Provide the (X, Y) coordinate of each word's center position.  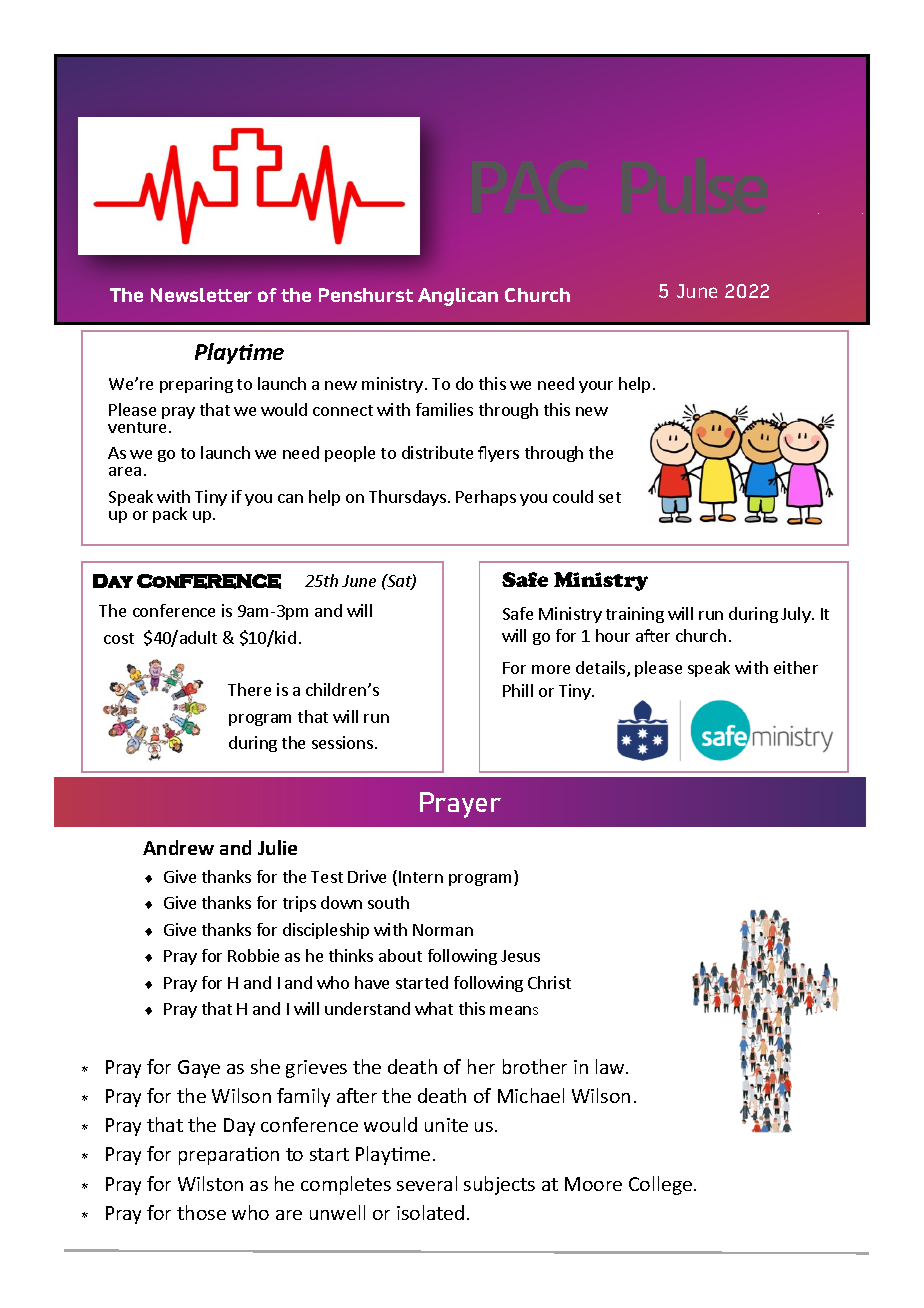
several (427, 1183)
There (249, 689)
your (596, 387)
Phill (518, 690)
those (201, 1212)
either (796, 667)
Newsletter (201, 295)
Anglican (458, 297)
